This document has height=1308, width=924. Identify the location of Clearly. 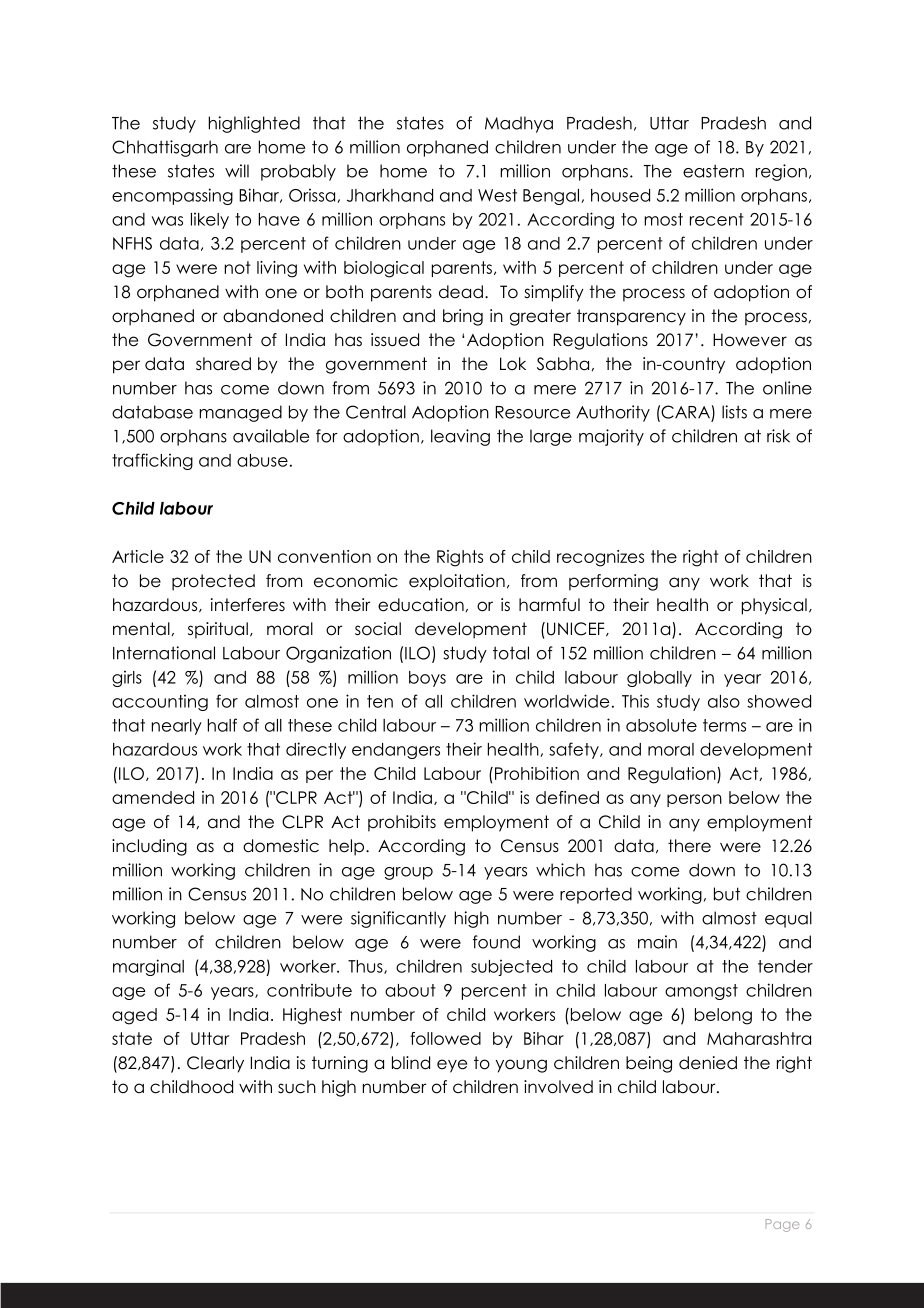
(215, 1064).
